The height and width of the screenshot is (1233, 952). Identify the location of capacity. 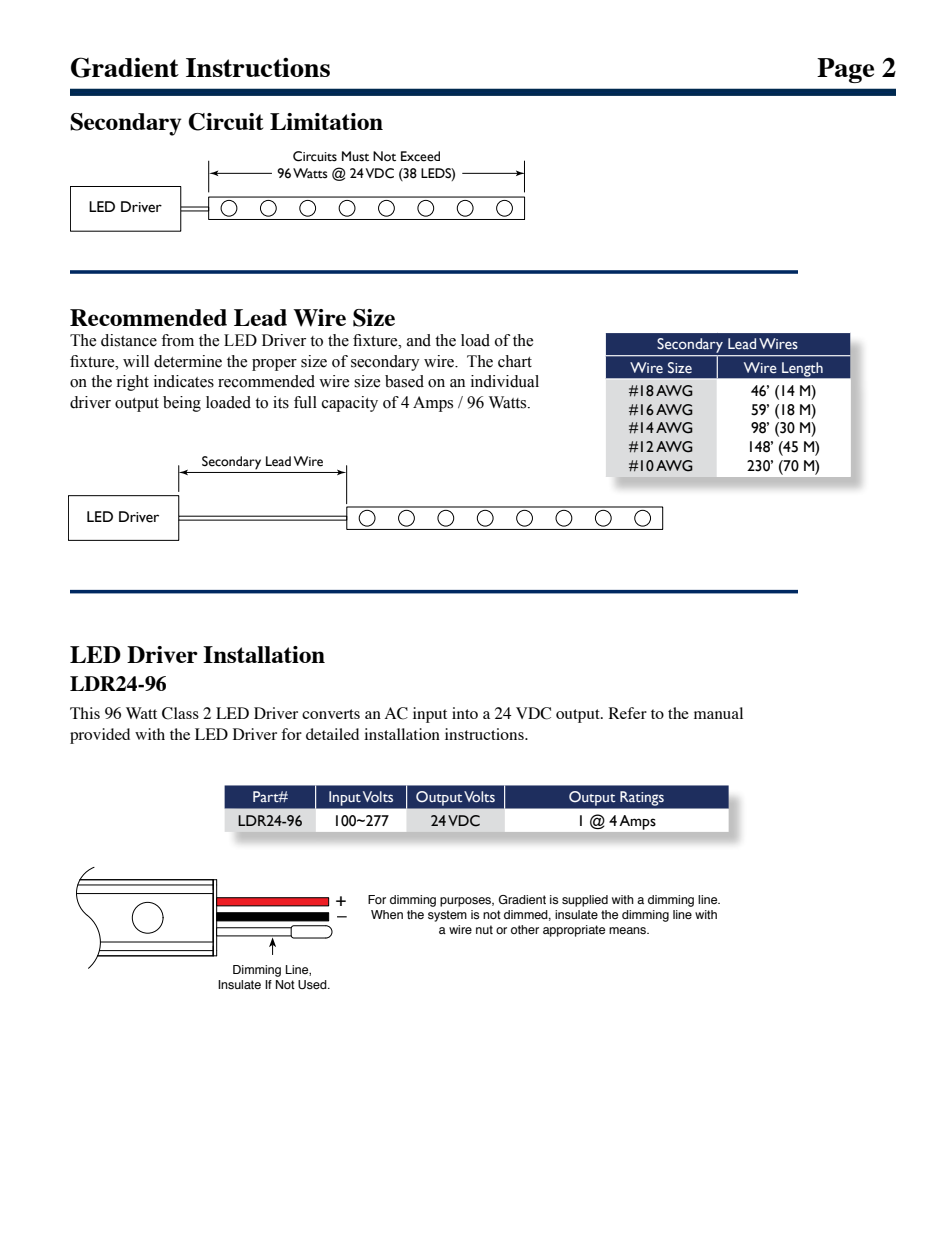
(350, 404).
